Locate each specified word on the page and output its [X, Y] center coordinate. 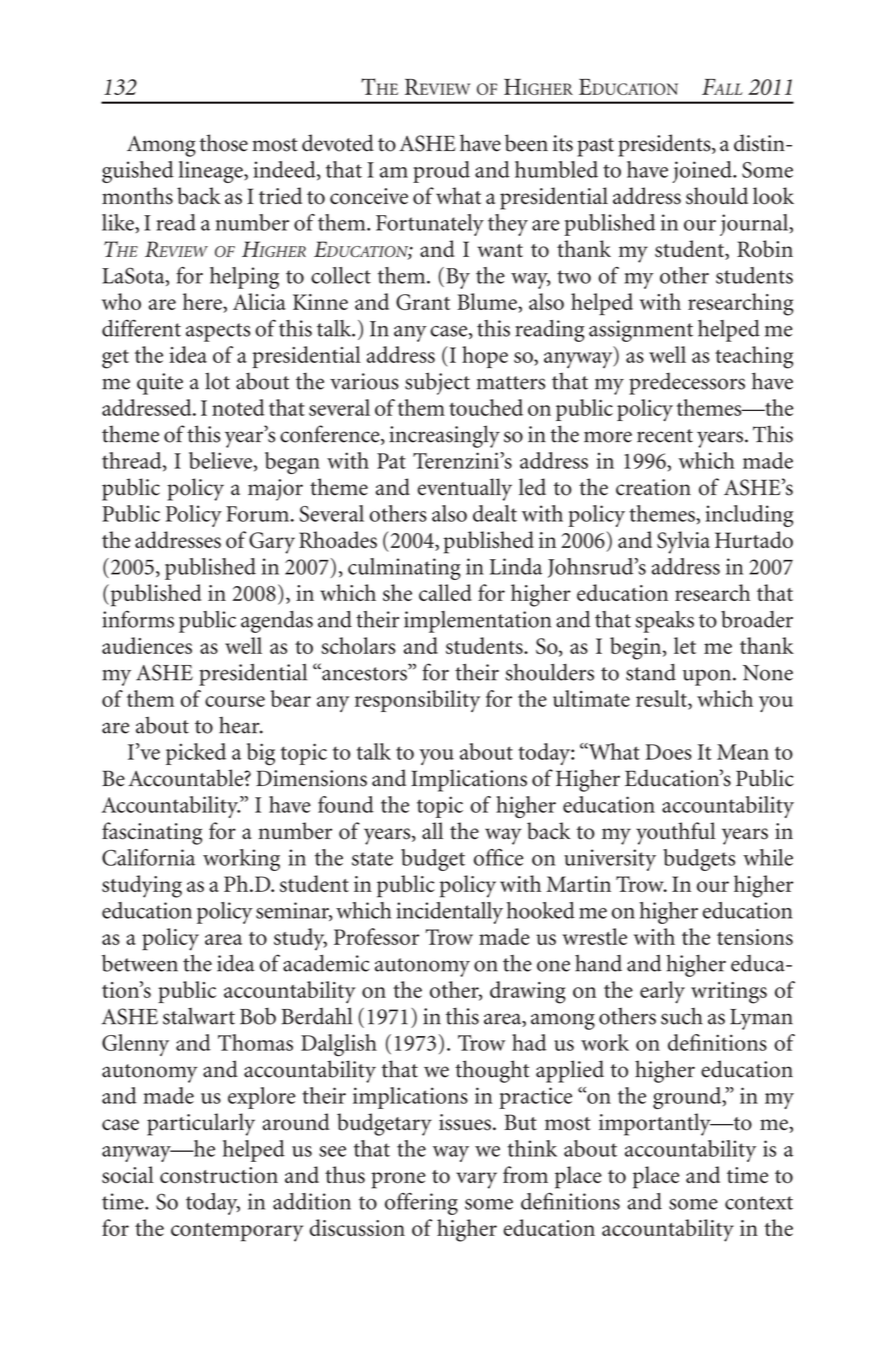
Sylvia [683, 542]
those [223, 143]
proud [441, 172]
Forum [257, 514]
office [498, 857]
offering [421, 1204]
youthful [676, 833]
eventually [465, 489]
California [148, 857]
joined [703, 172]
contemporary [237, 1232]
